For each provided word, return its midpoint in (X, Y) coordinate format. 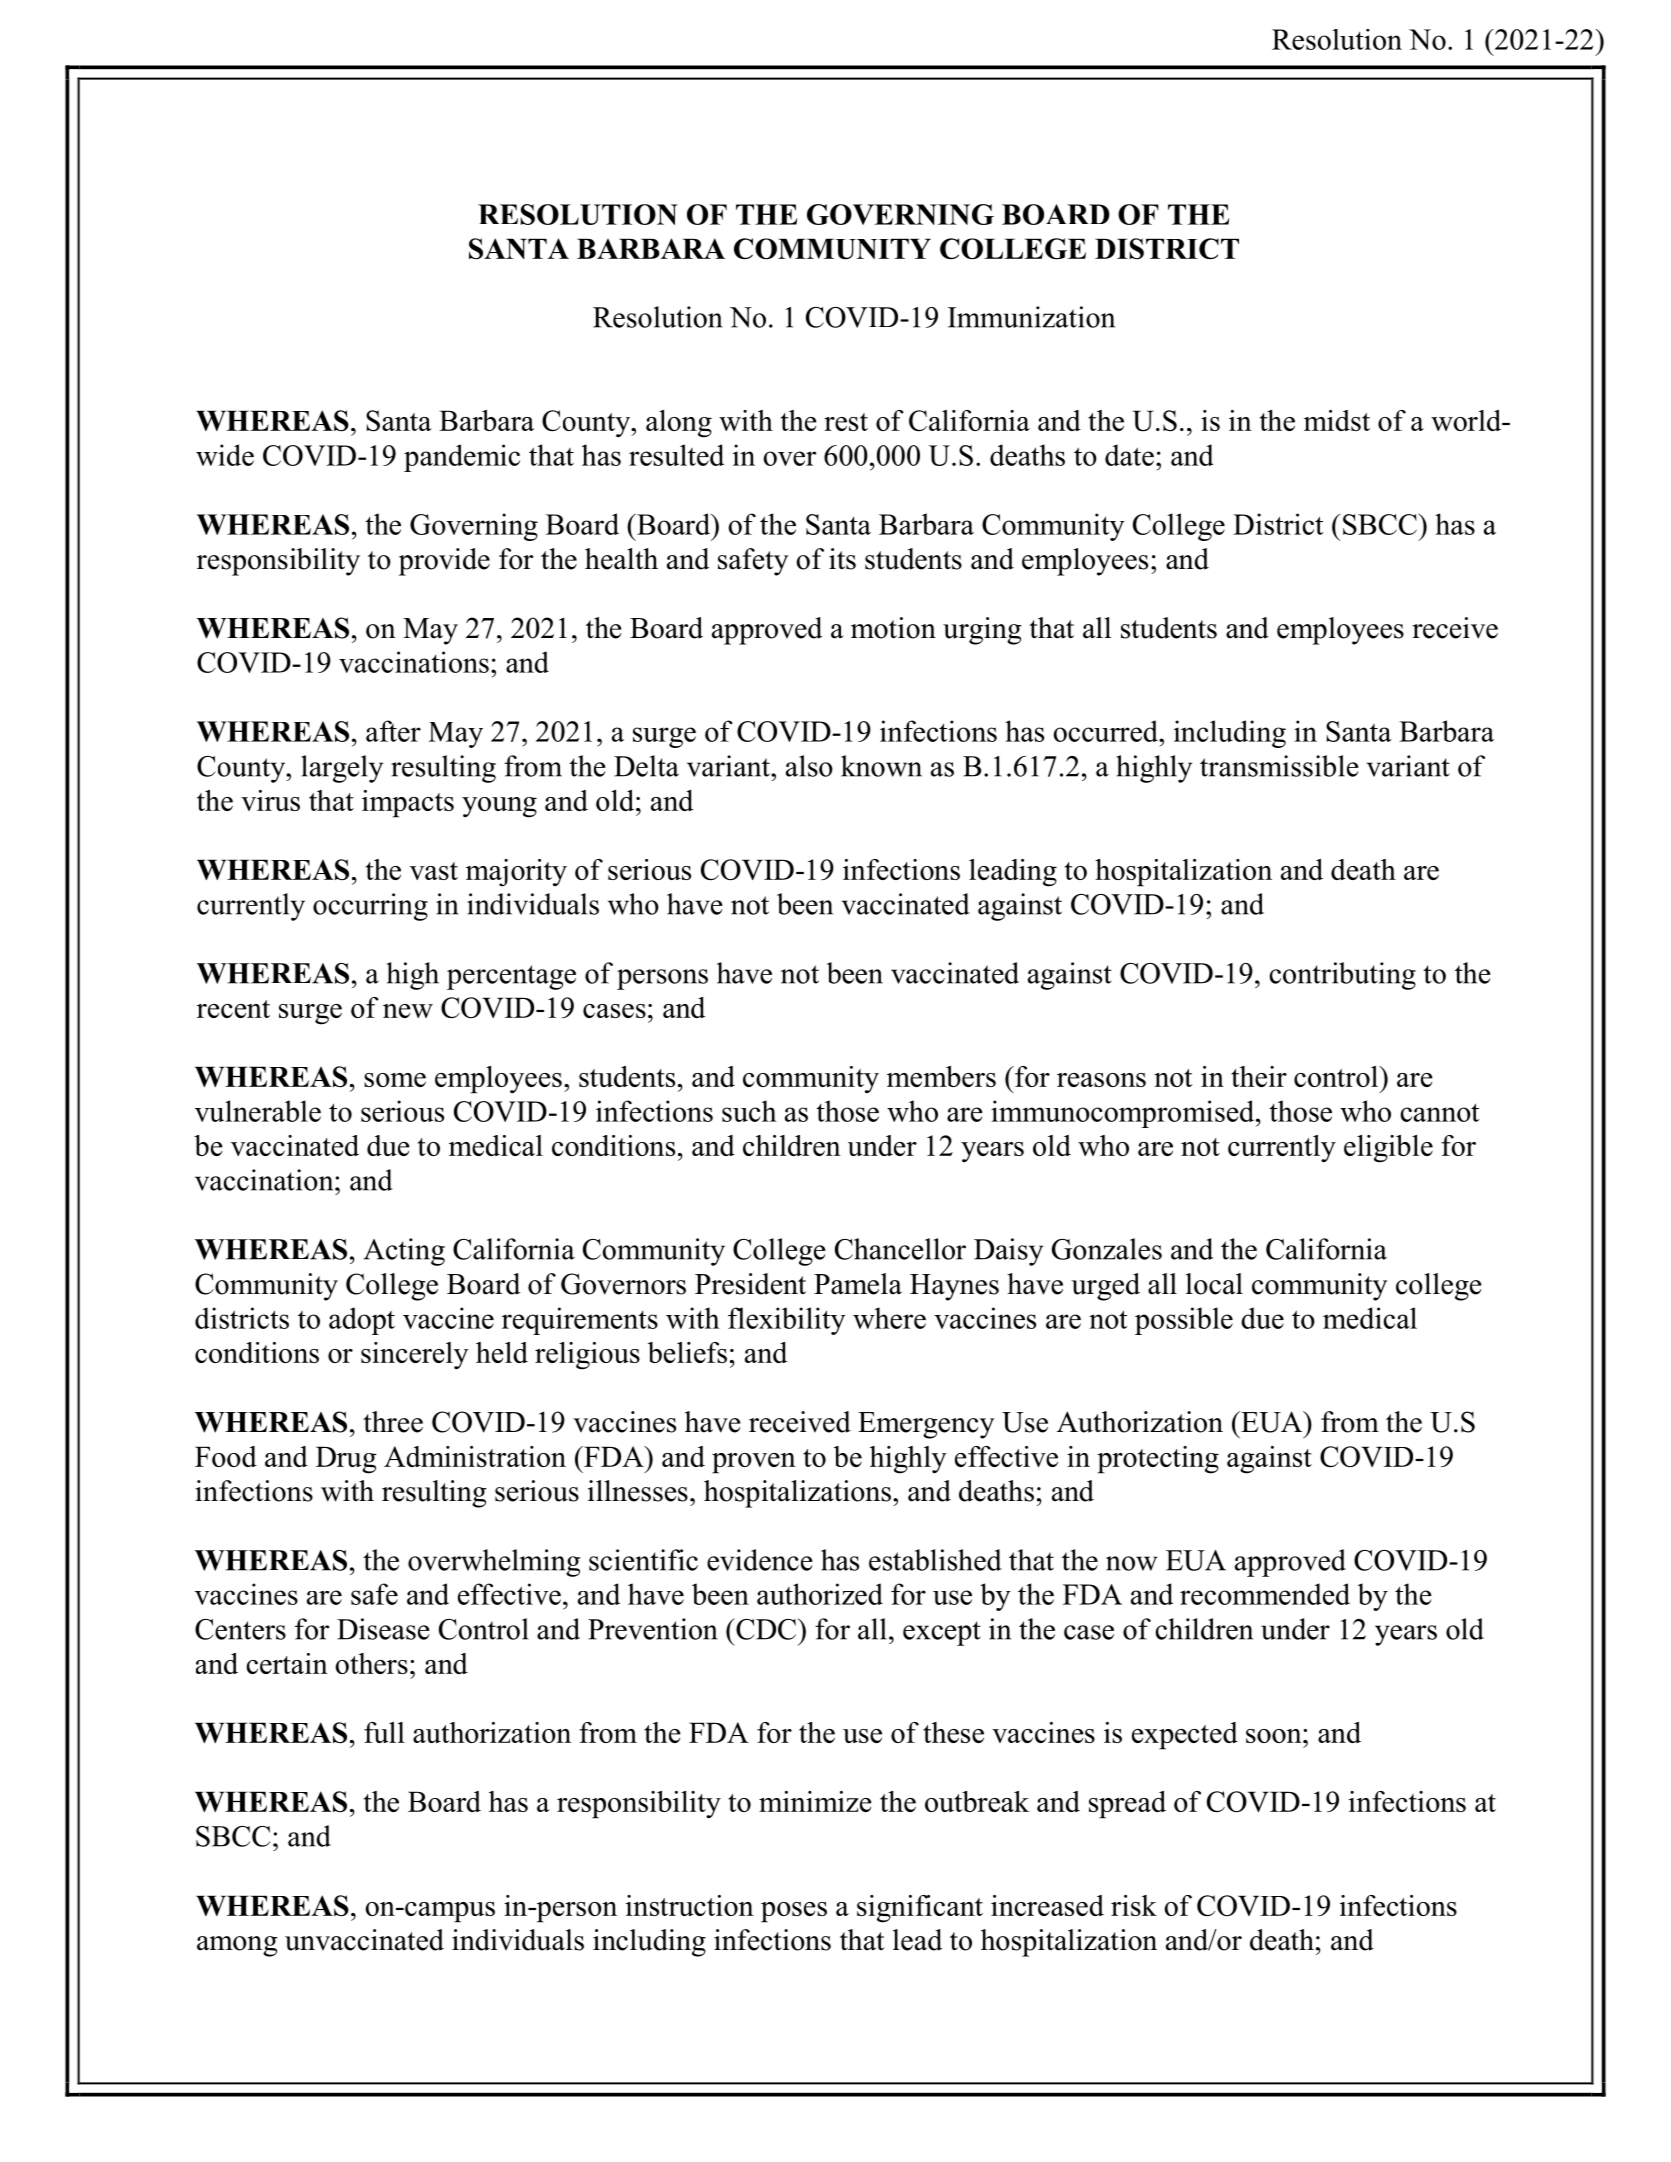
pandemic (462, 458)
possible (1184, 1321)
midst (1337, 420)
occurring (370, 907)
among (237, 1946)
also (809, 766)
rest (846, 422)
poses (794, 1912)
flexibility (787, 1321)
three (393, 1422)
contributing (1342, 976)
